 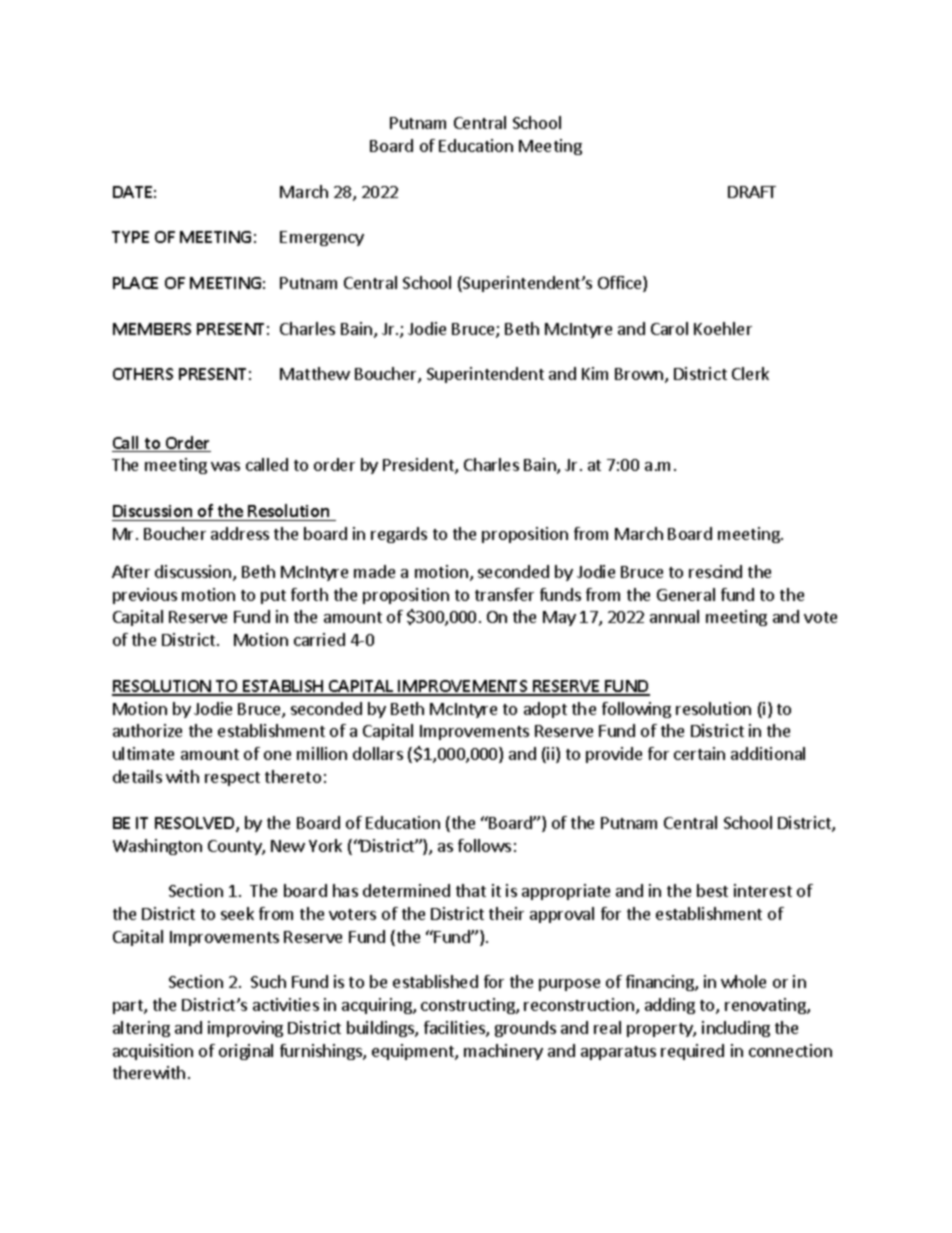 What do you see at coordinates (130, 237) in the document?
I see `TYPE` at bounding box center [130, 237].
